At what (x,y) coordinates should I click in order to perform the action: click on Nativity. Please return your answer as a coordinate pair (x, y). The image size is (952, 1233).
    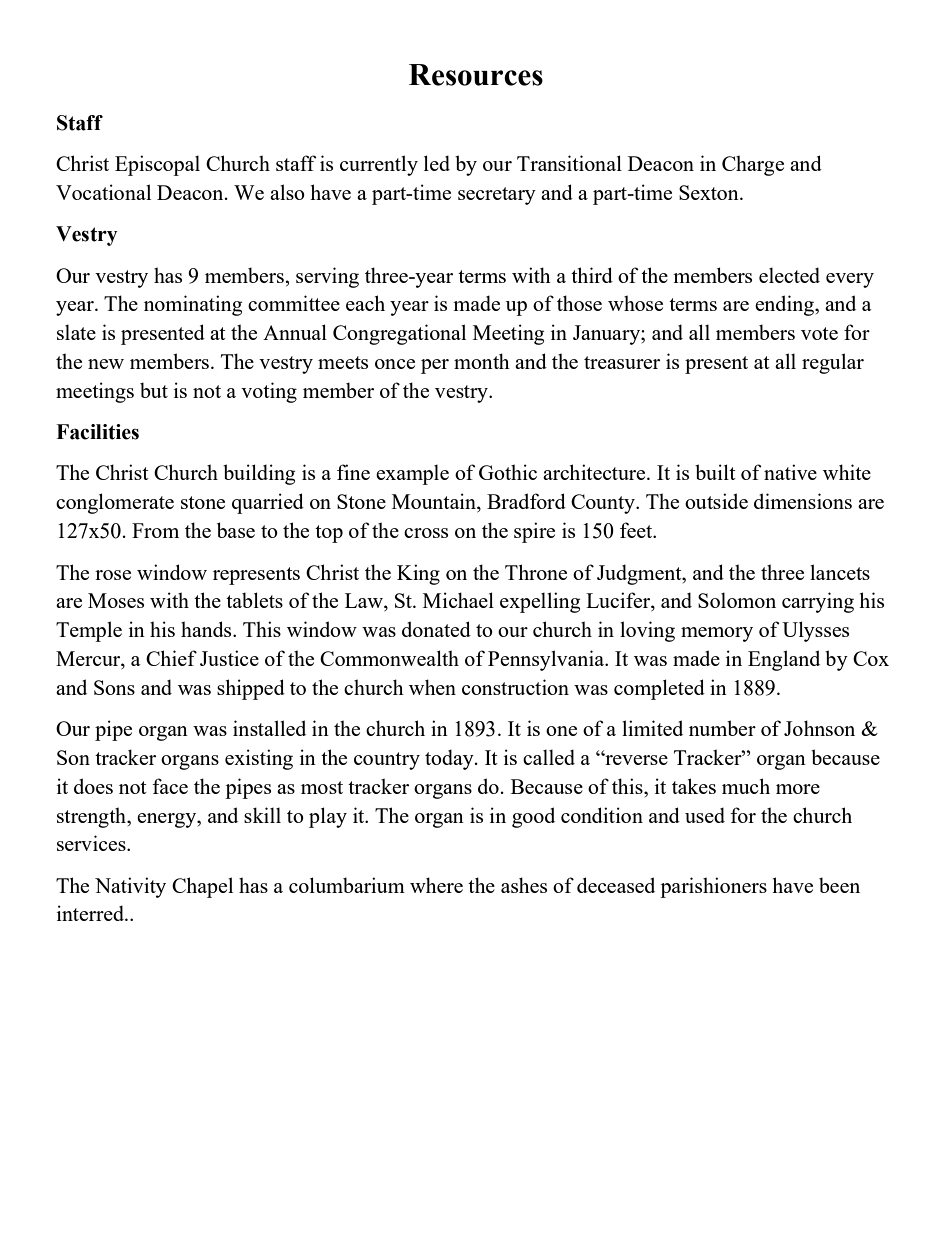
    Looking at the image, I should click on (130, 887).
